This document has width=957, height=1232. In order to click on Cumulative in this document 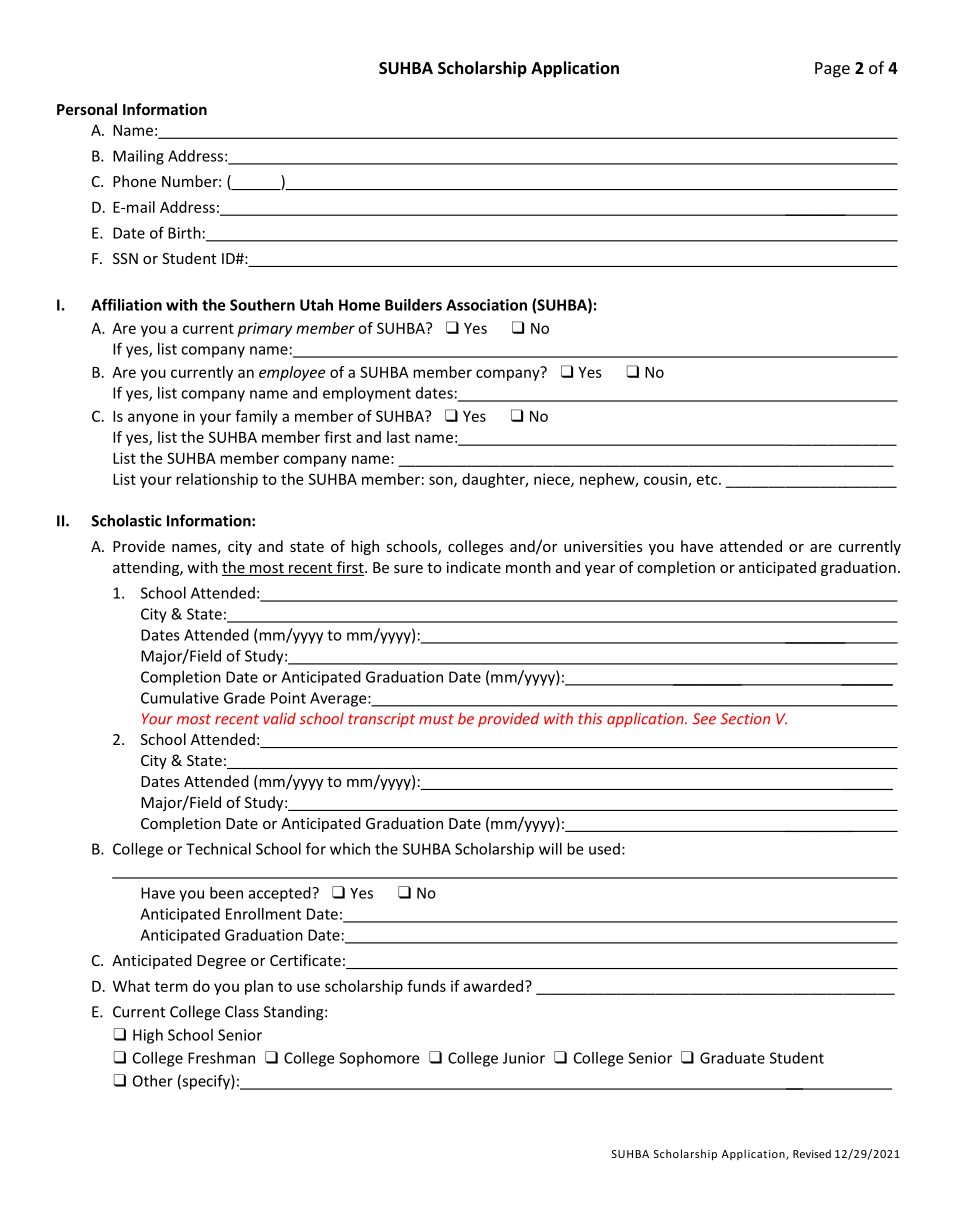, I will do `click(180, 698)`.
